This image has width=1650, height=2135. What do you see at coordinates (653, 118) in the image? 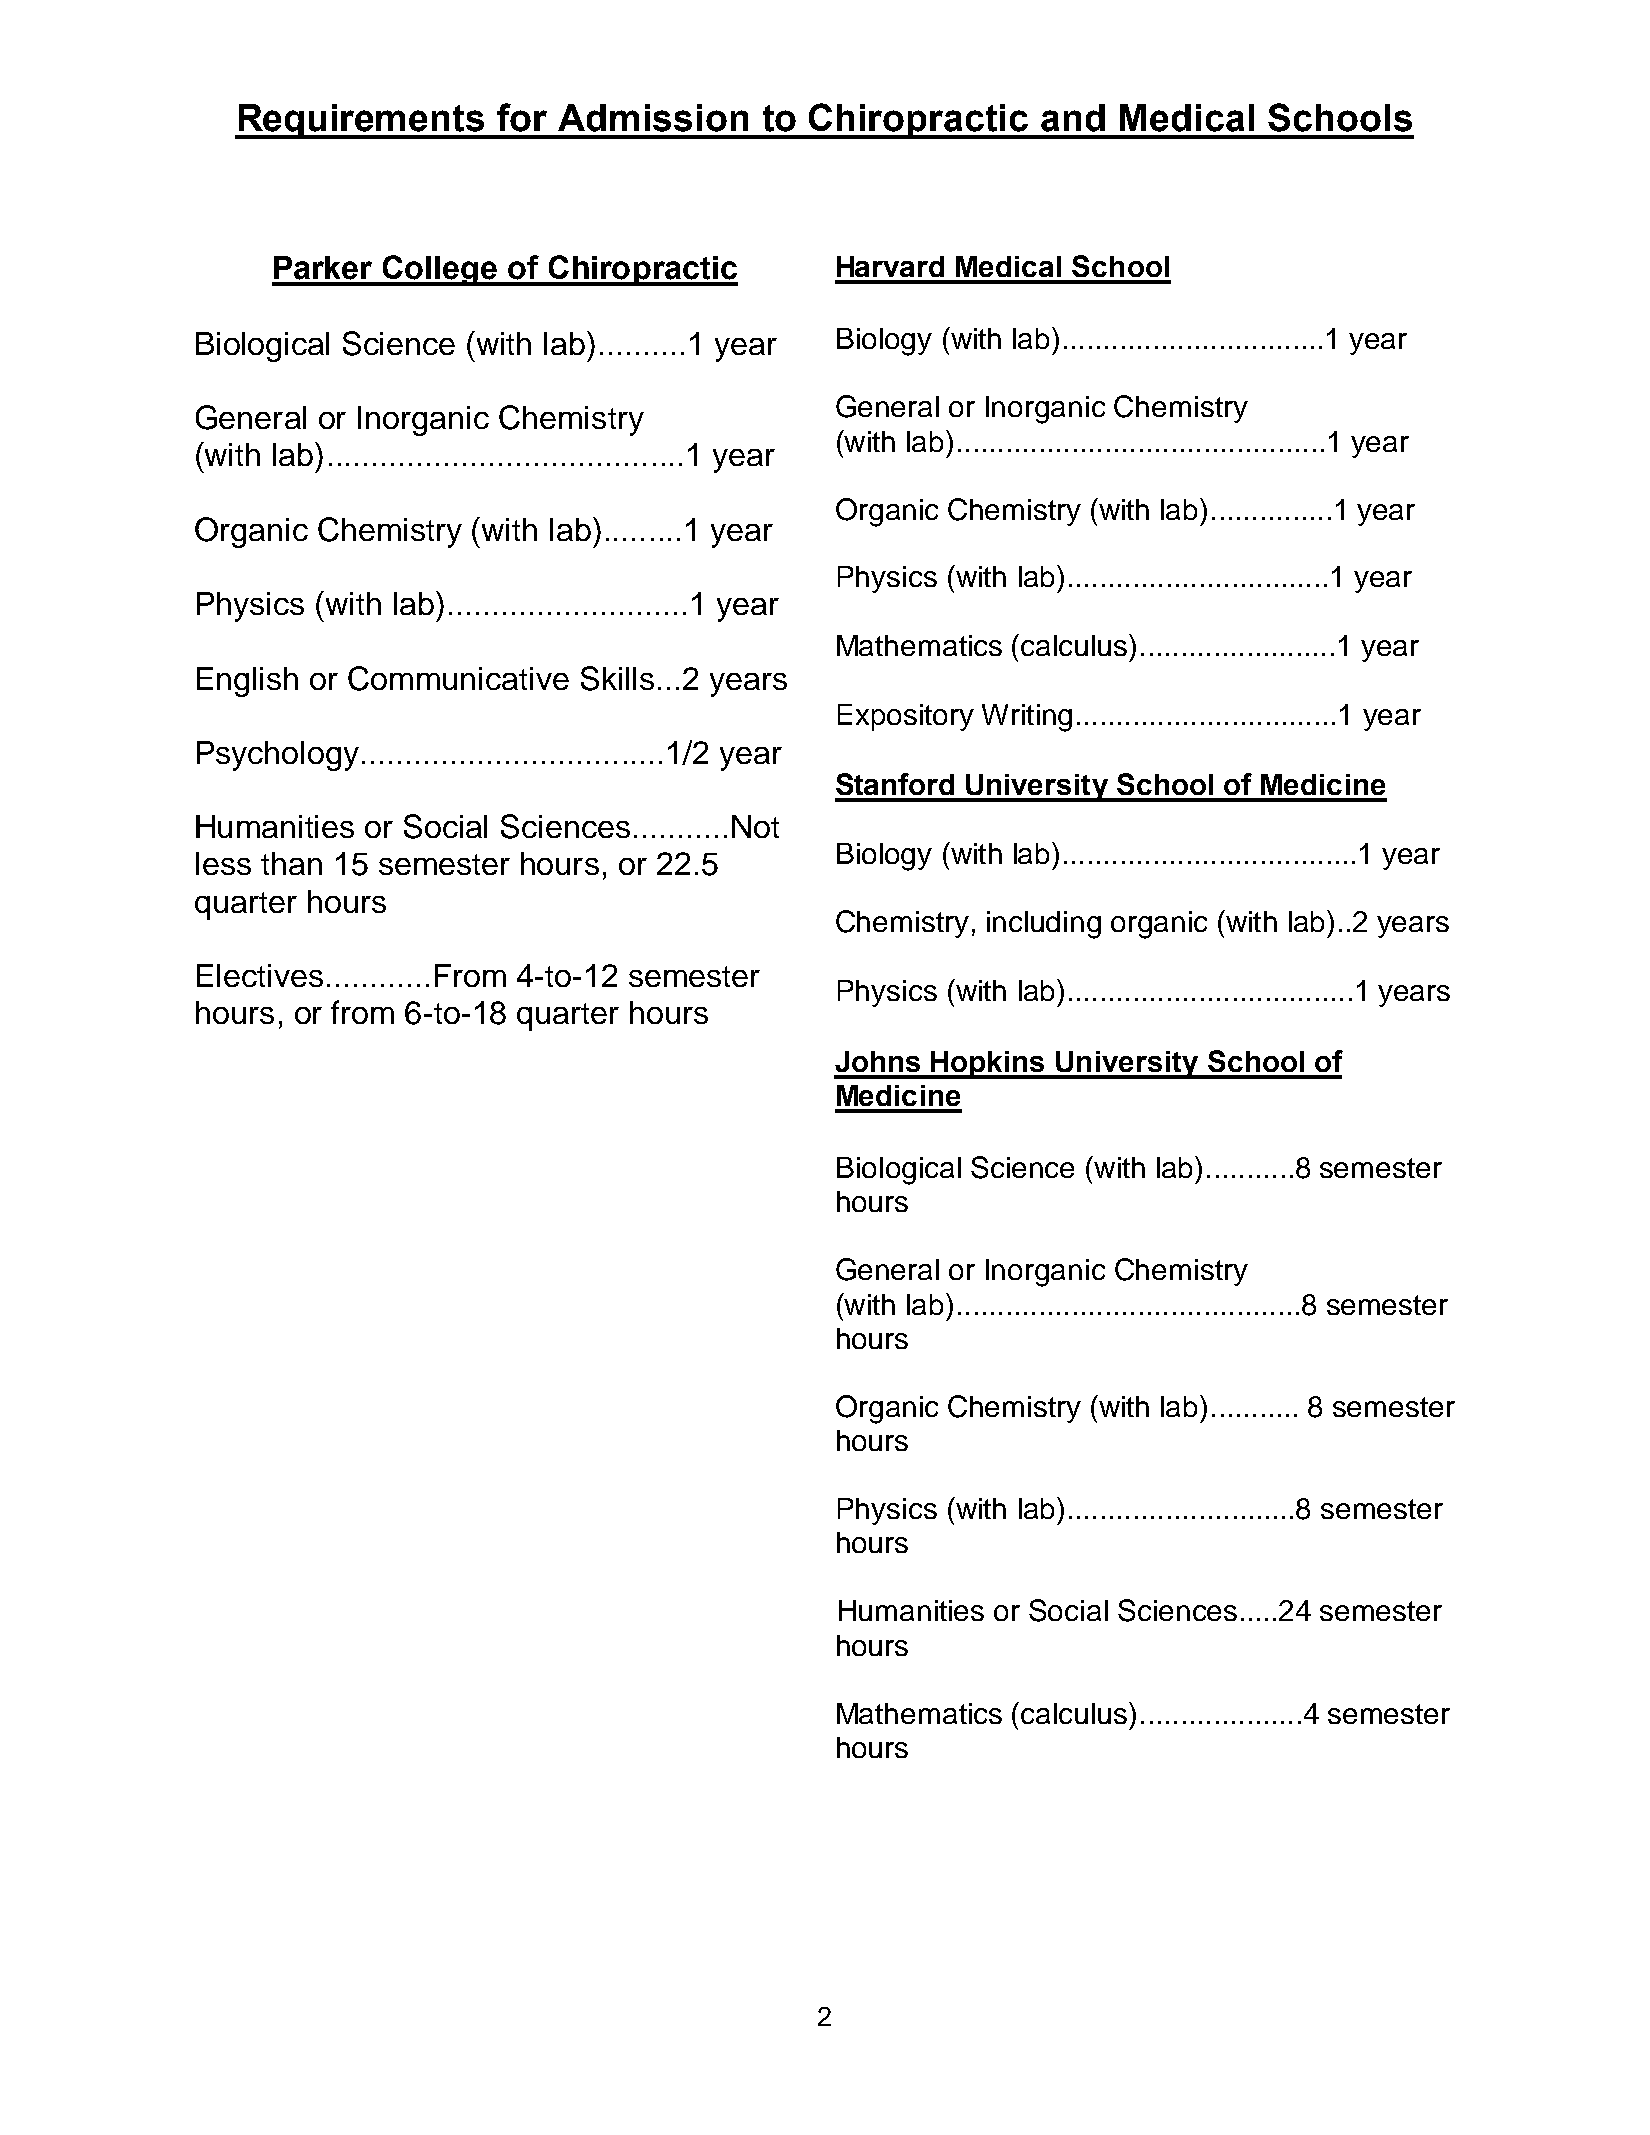
I see `Admission` at bounding box center [653, 118].
